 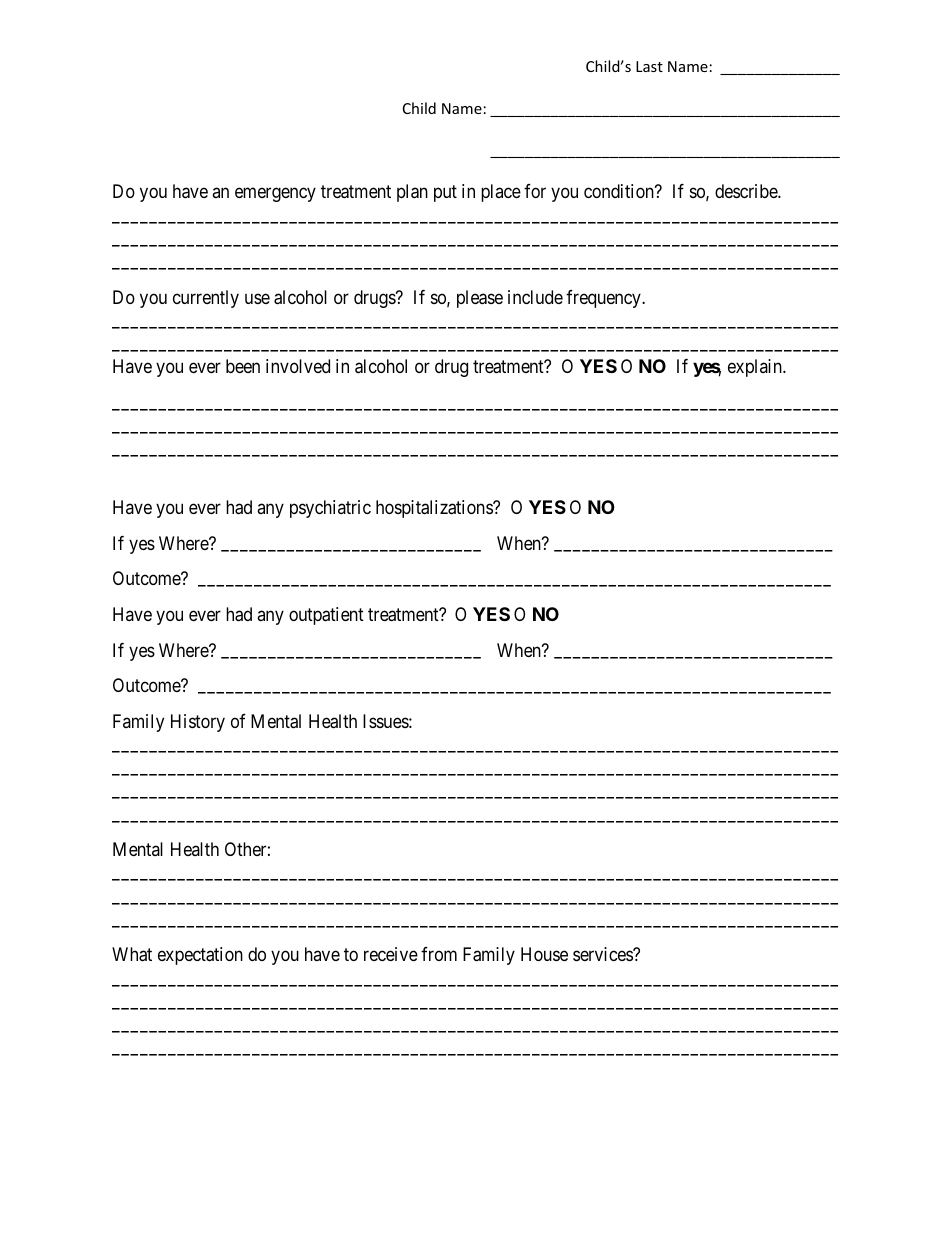 What do you see at coordinates (275, 195) in the screenshot?
I see `emergency` at bounding box center [275, 195].
